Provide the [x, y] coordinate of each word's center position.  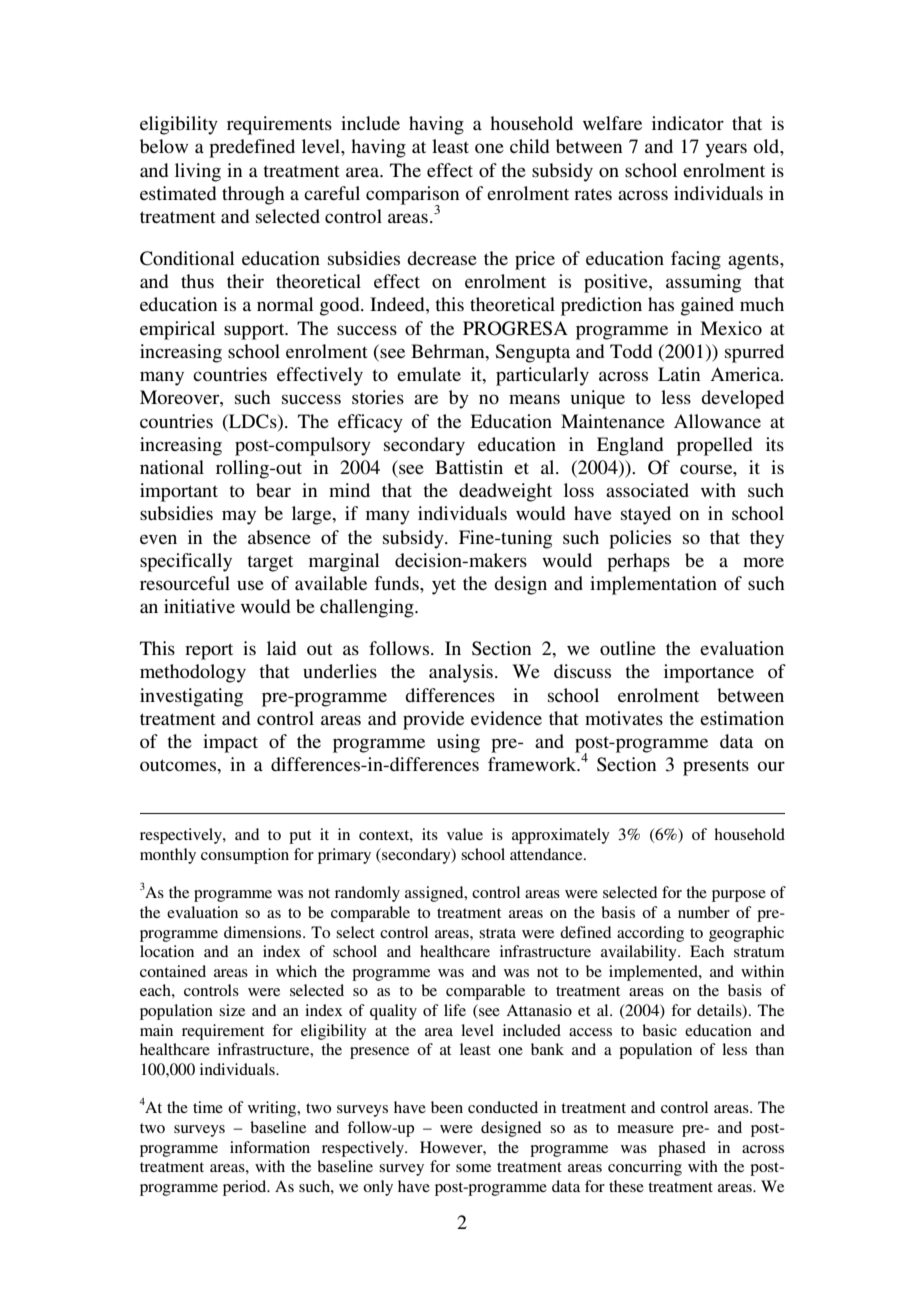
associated [647, 490]
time [208, 1107]
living [198, 172]
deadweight [505, 492]
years [726, 150]
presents [716, 768]
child [529, 146]
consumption [245, 856]
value [465, 834]
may [239, 517]
